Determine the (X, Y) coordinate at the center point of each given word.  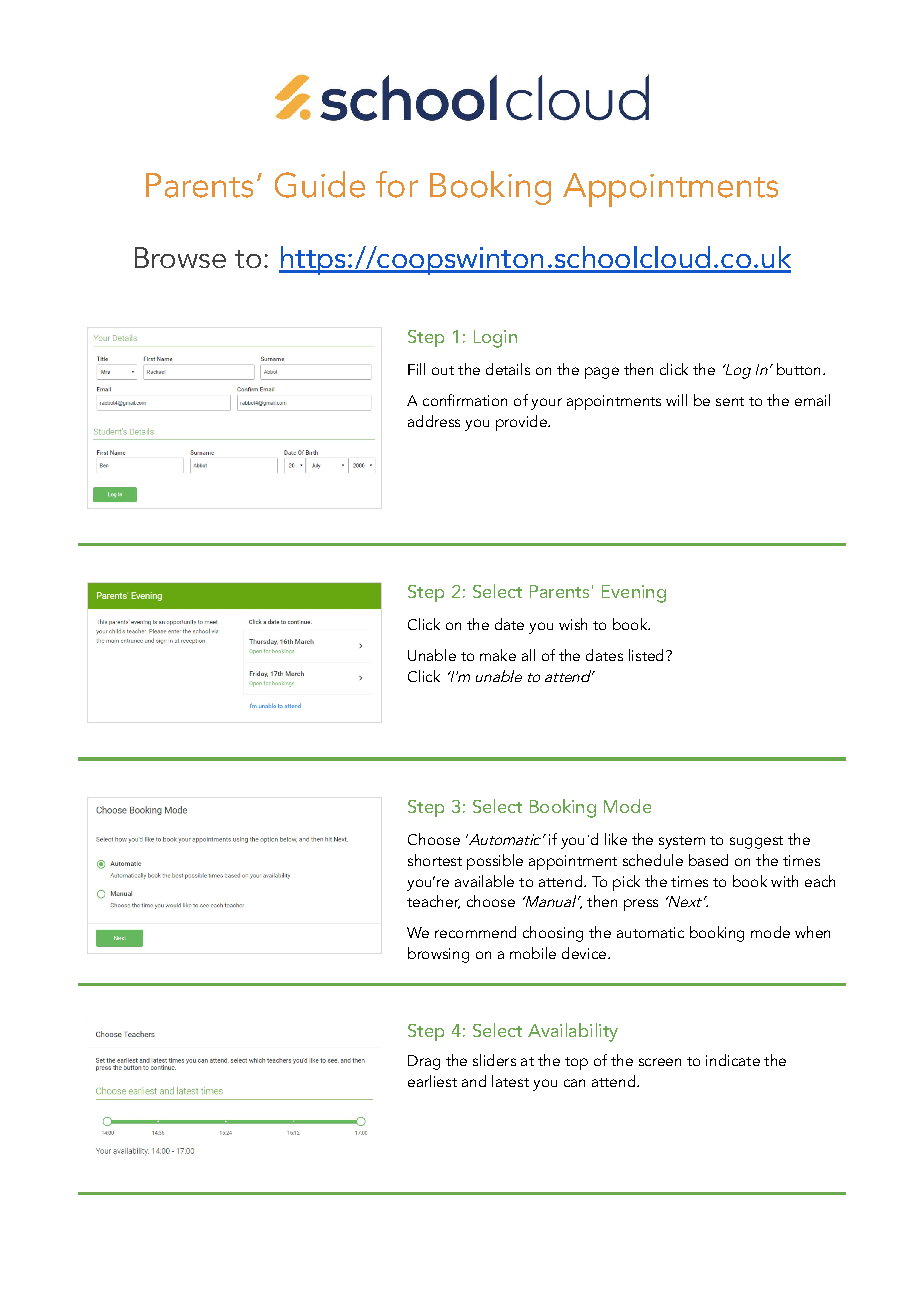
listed (646, 655)
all (528, 655)
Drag (424, 1062)
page (602, 373)
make (498, 655)
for (397, 184)
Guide (320, 184)
